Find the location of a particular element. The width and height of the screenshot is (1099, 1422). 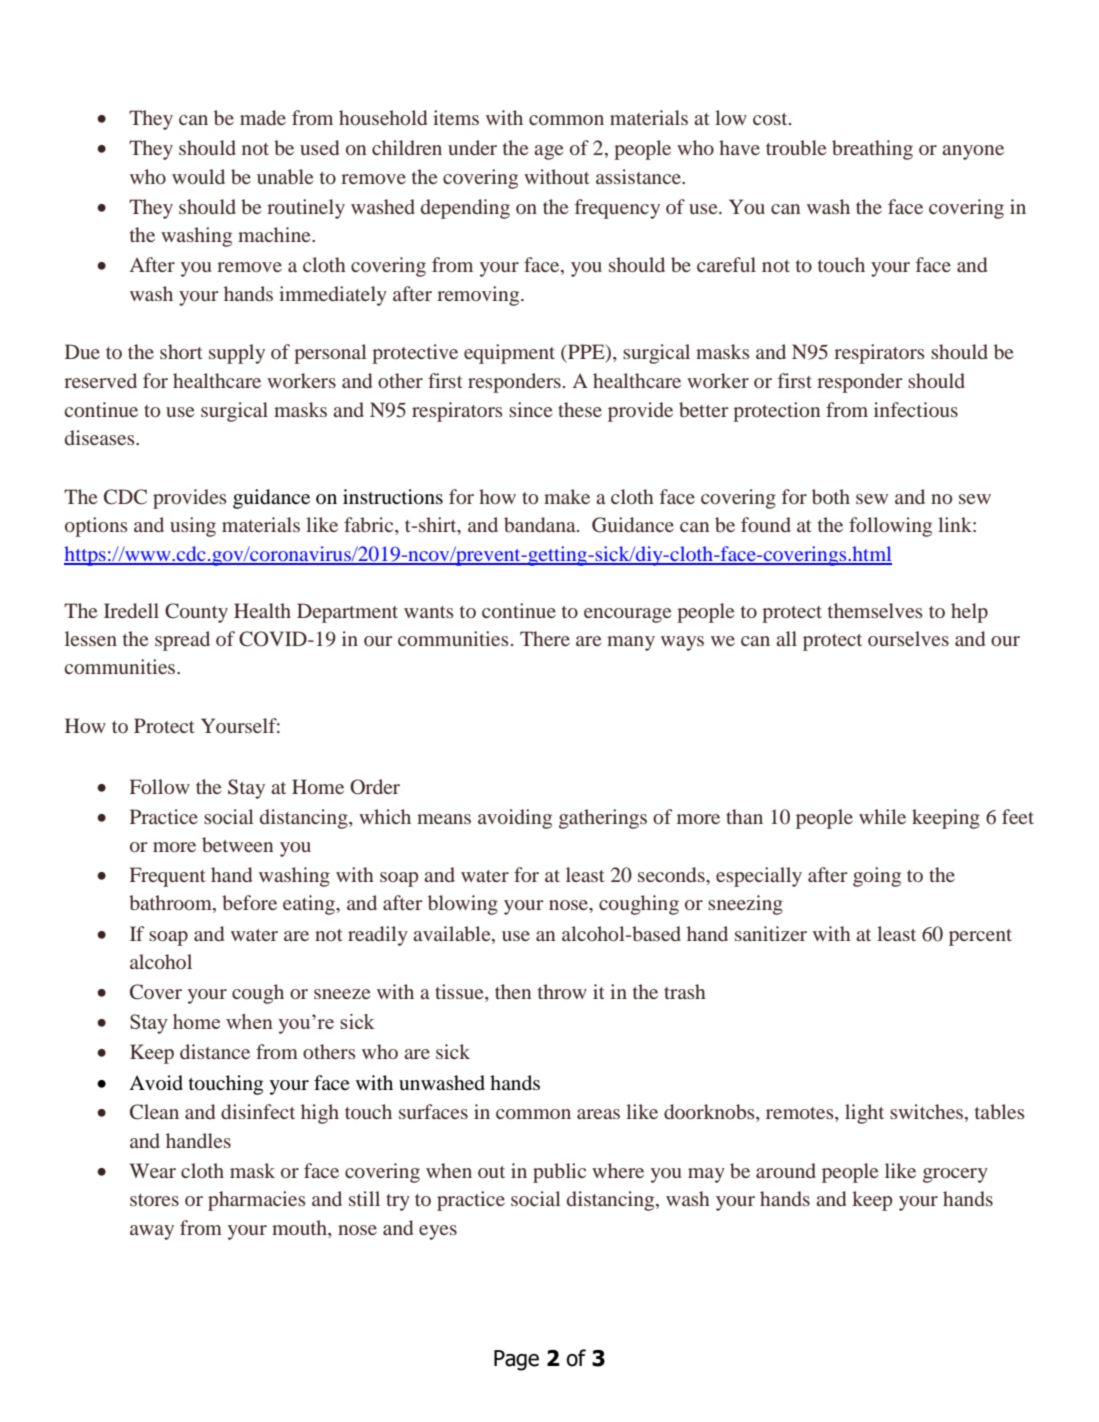

while is located at coordinates (882, 816).
